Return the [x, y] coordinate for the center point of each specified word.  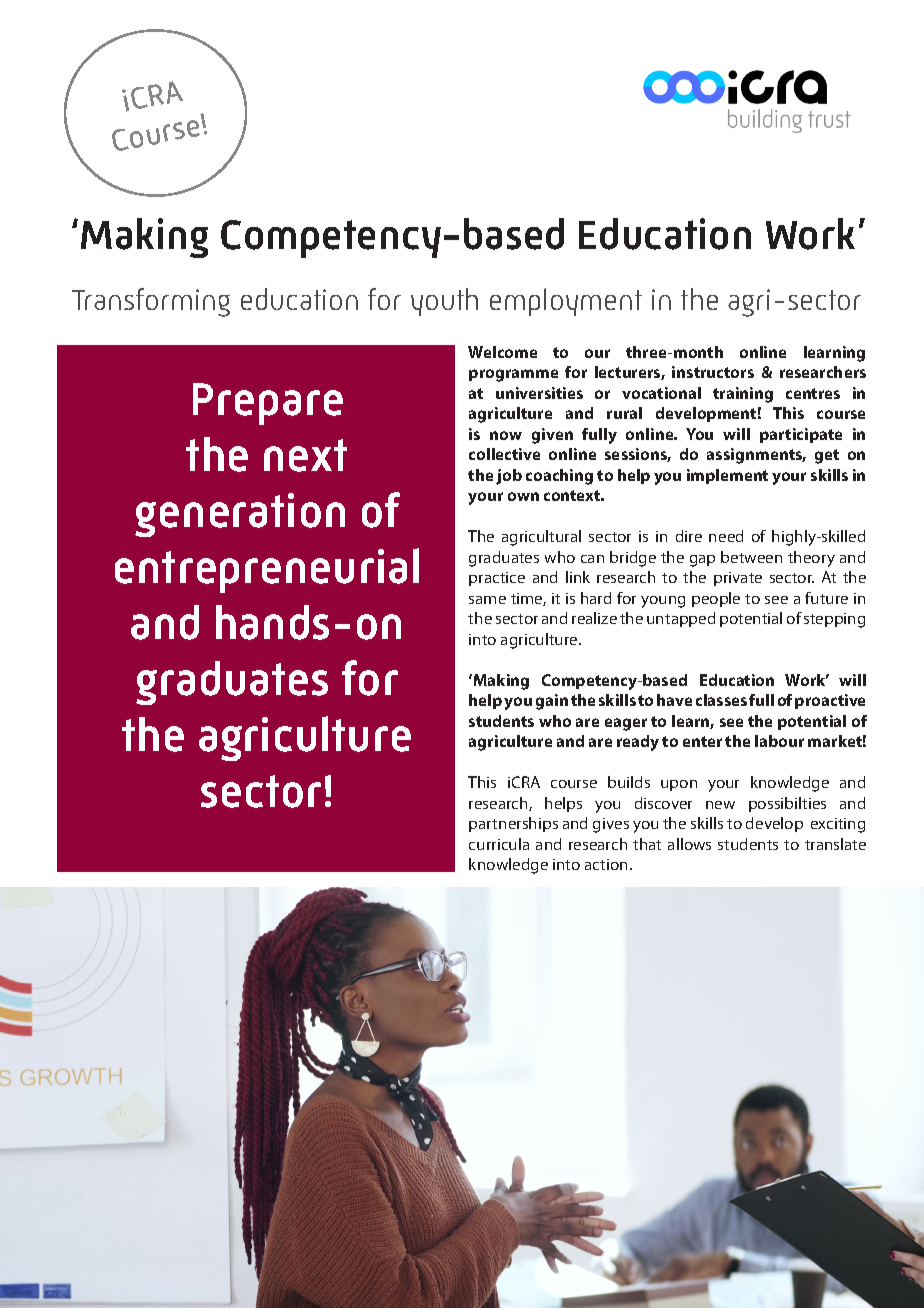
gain [552, 702]
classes [721, 700]
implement [727, 476]
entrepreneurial [267, 570]
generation [240, 515]
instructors [713, 372]
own [523, 496]
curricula [499, 844]
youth [444, 302]
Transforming [151, 302]
